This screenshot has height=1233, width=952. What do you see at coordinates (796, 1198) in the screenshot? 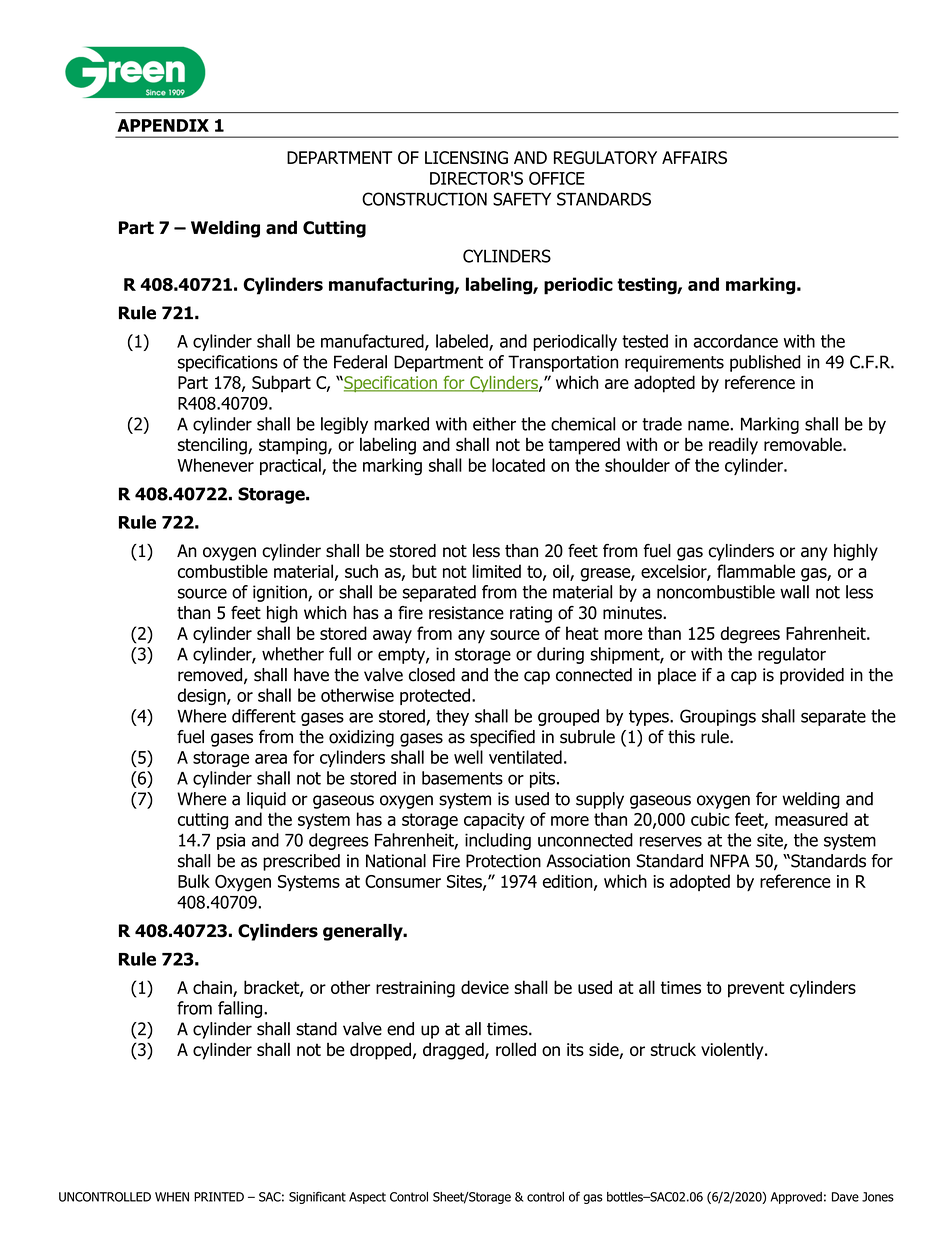
I see `Approved` at bounding box center [796, 1198].
